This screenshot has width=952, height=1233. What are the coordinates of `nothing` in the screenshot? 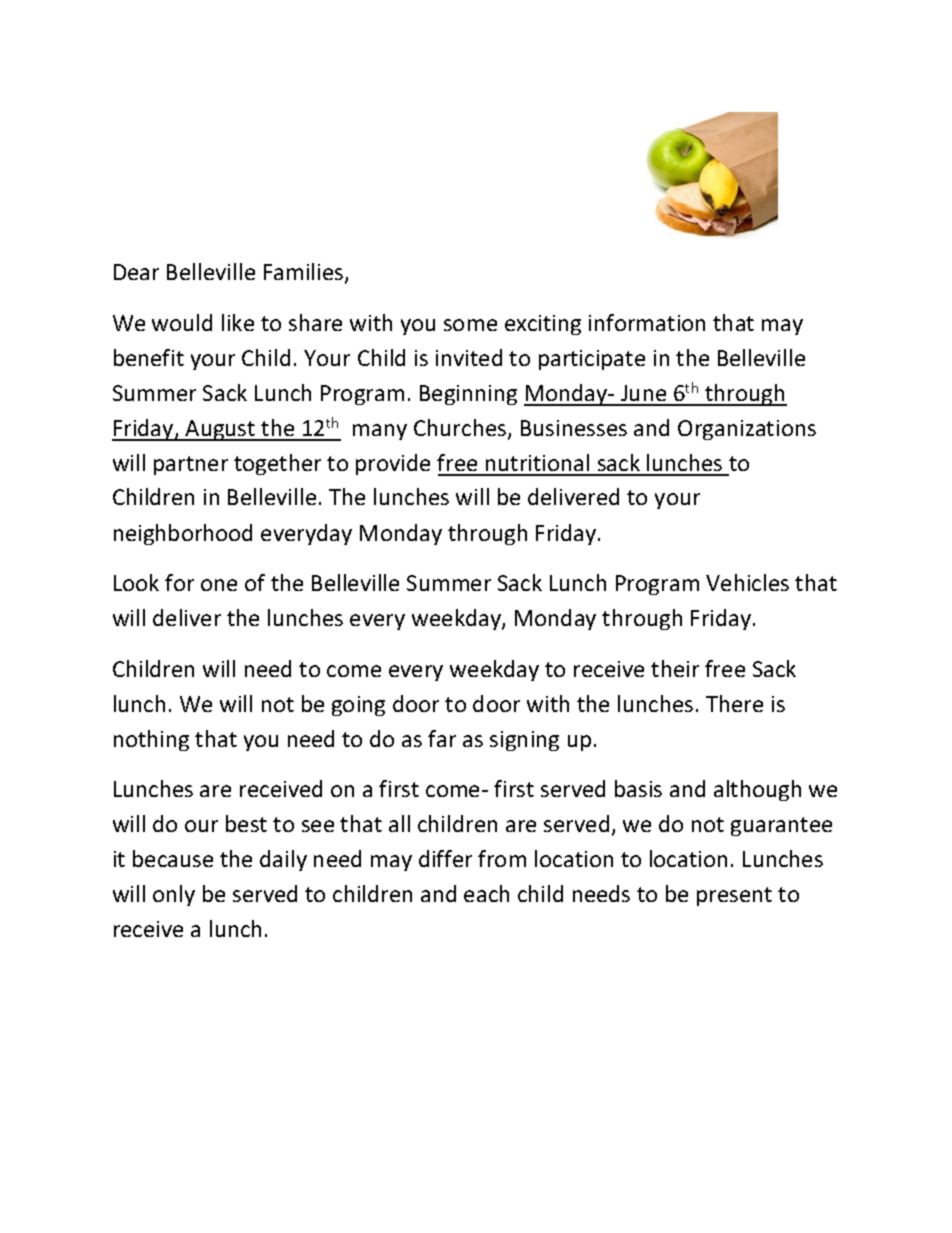 It's located at (151, 740).
